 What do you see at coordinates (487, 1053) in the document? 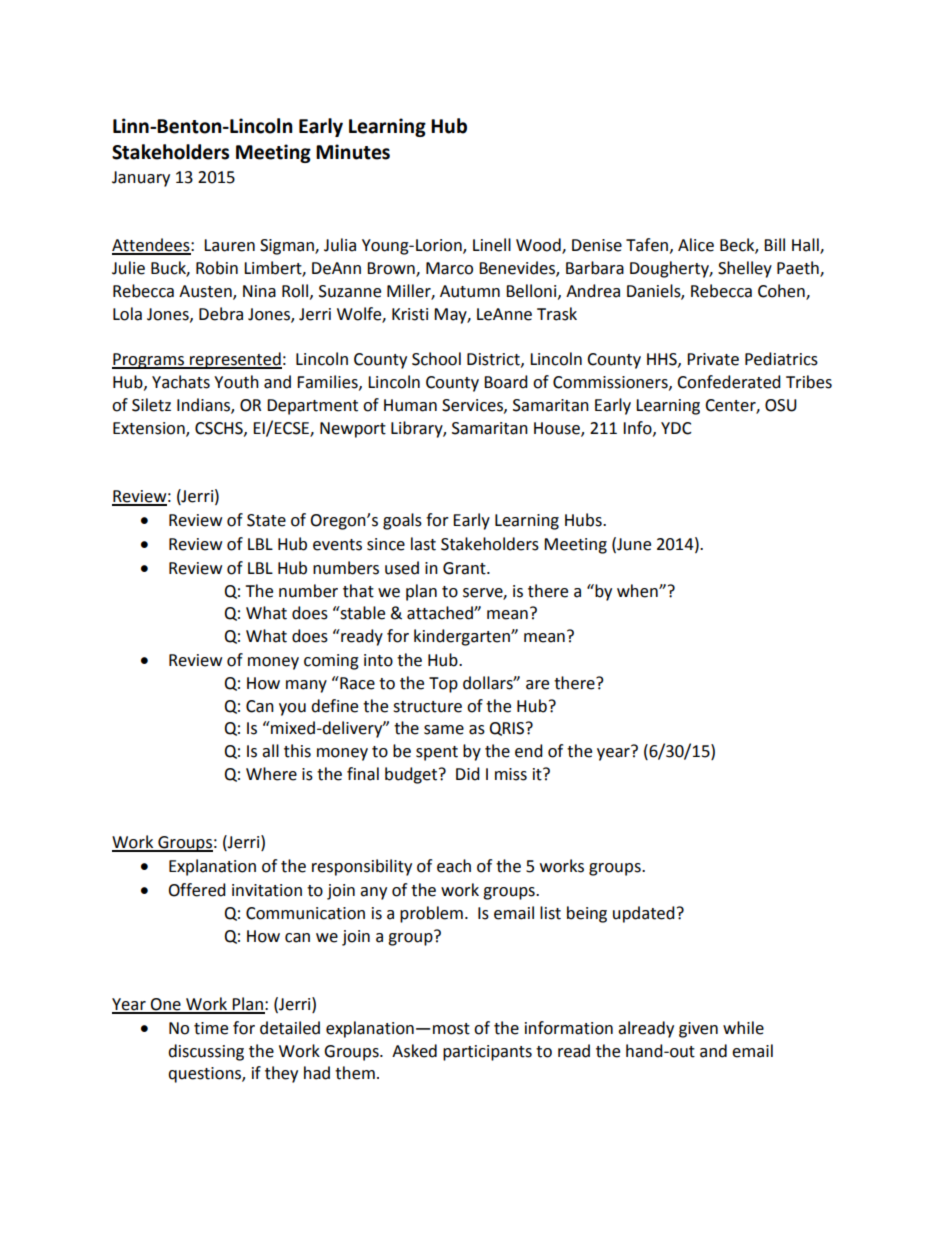
I see `participants` at bounding box center [487, 1053].
